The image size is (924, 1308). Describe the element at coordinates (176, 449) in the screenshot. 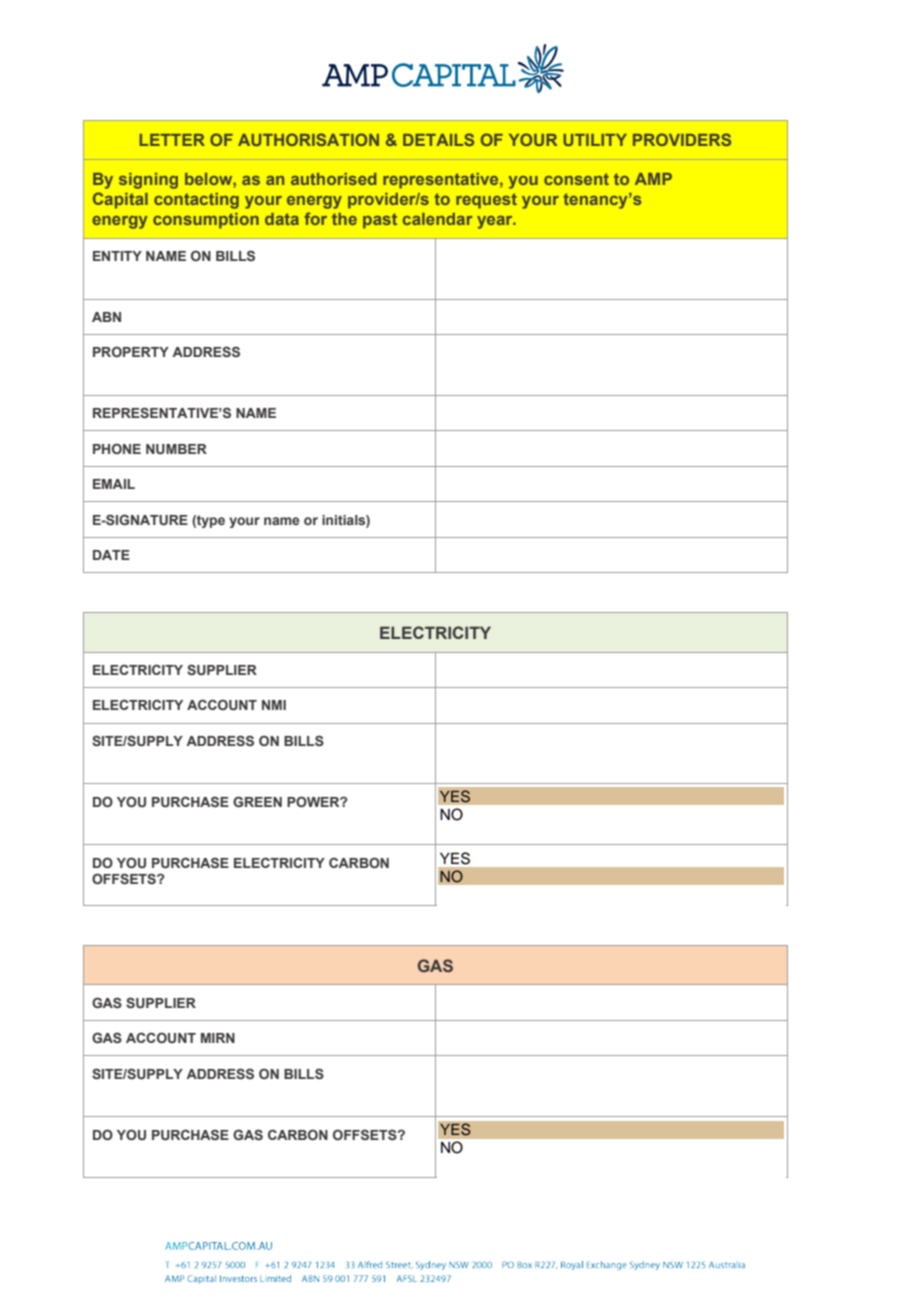

I see `NUMBER` at that location.
